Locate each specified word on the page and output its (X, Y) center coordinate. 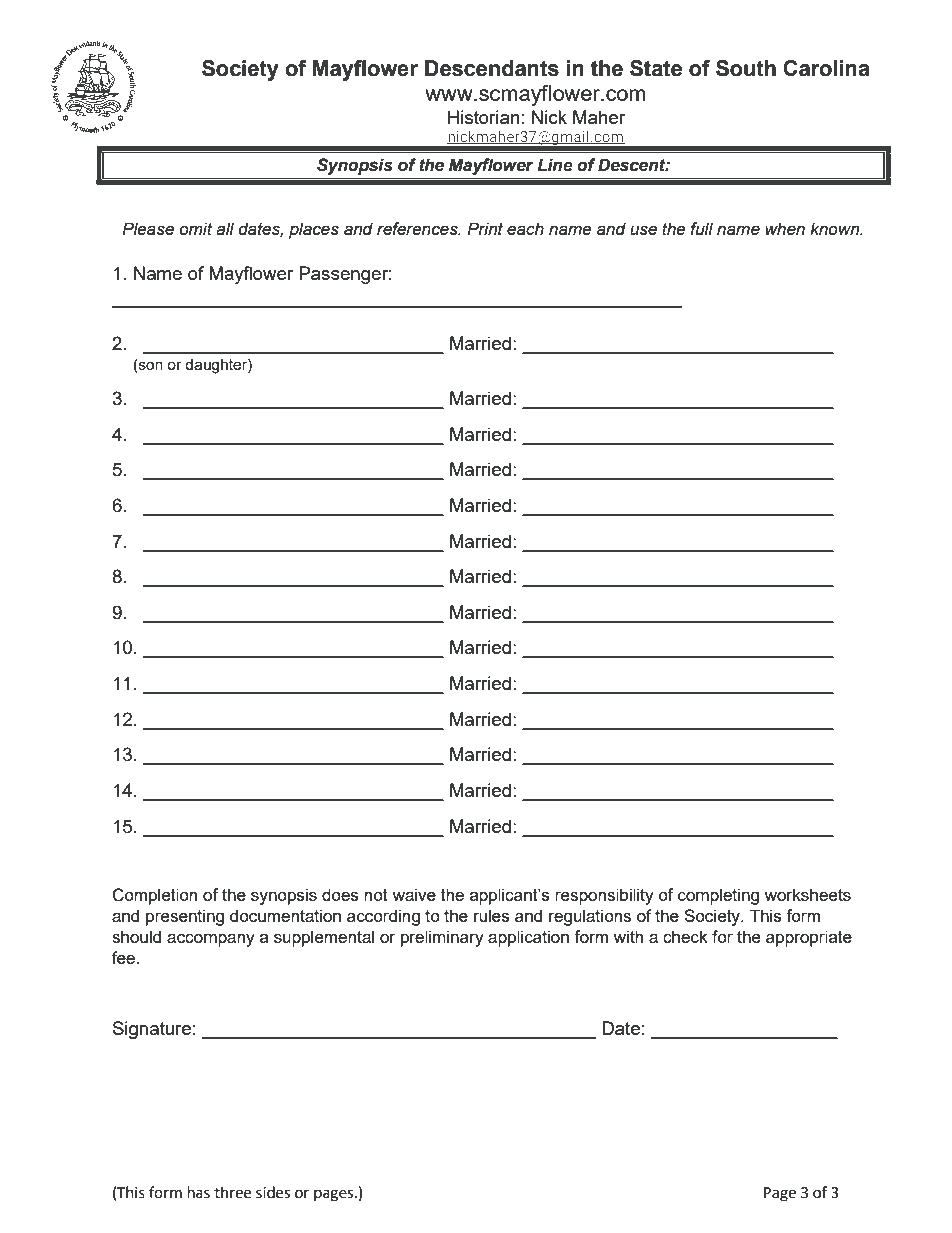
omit (196, 229)
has (199, 1192)
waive (414, 894)
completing (718, 896)
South (746, 68)
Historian (484, 117)
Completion (154, 896)
